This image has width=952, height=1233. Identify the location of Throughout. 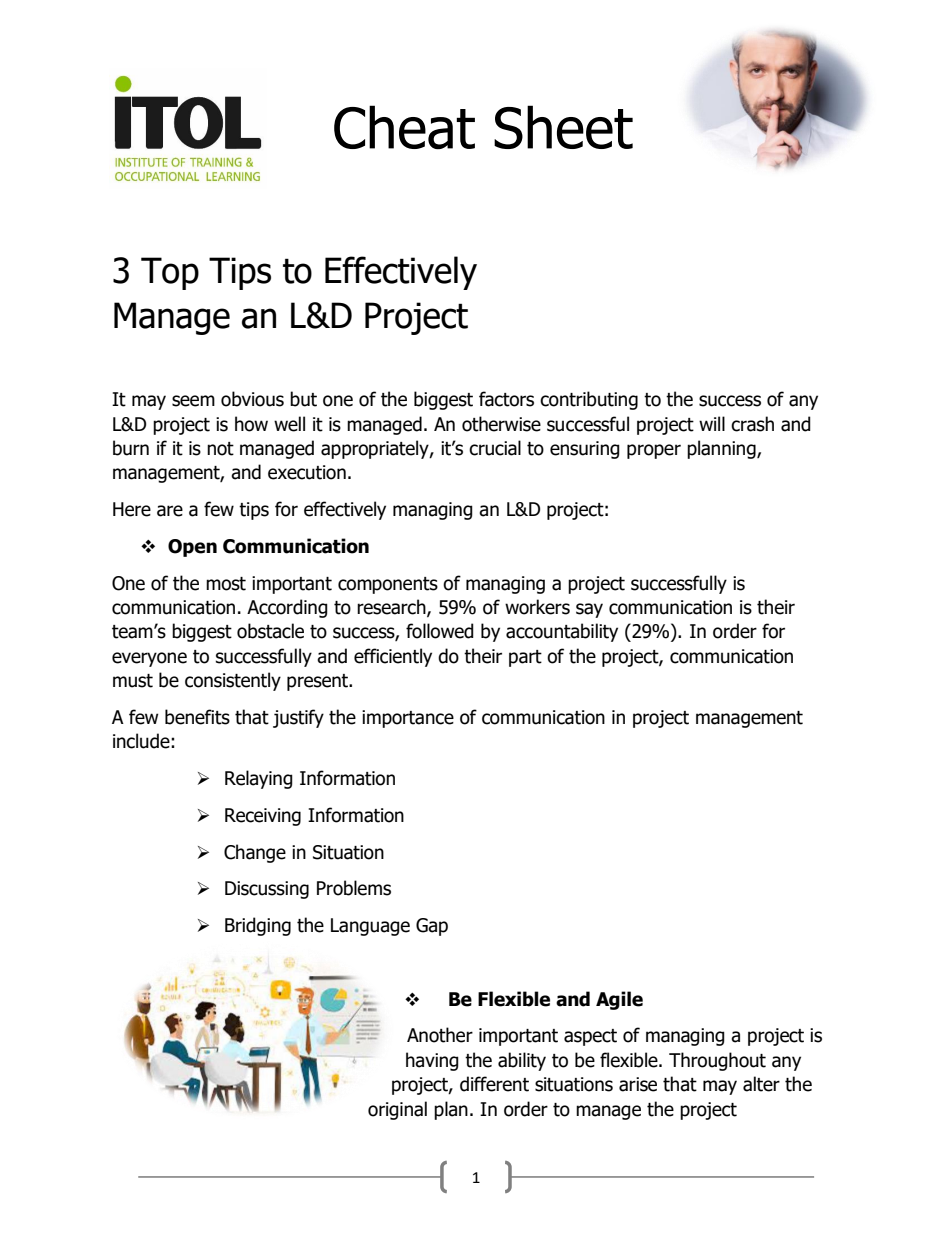
(717, 1061).
